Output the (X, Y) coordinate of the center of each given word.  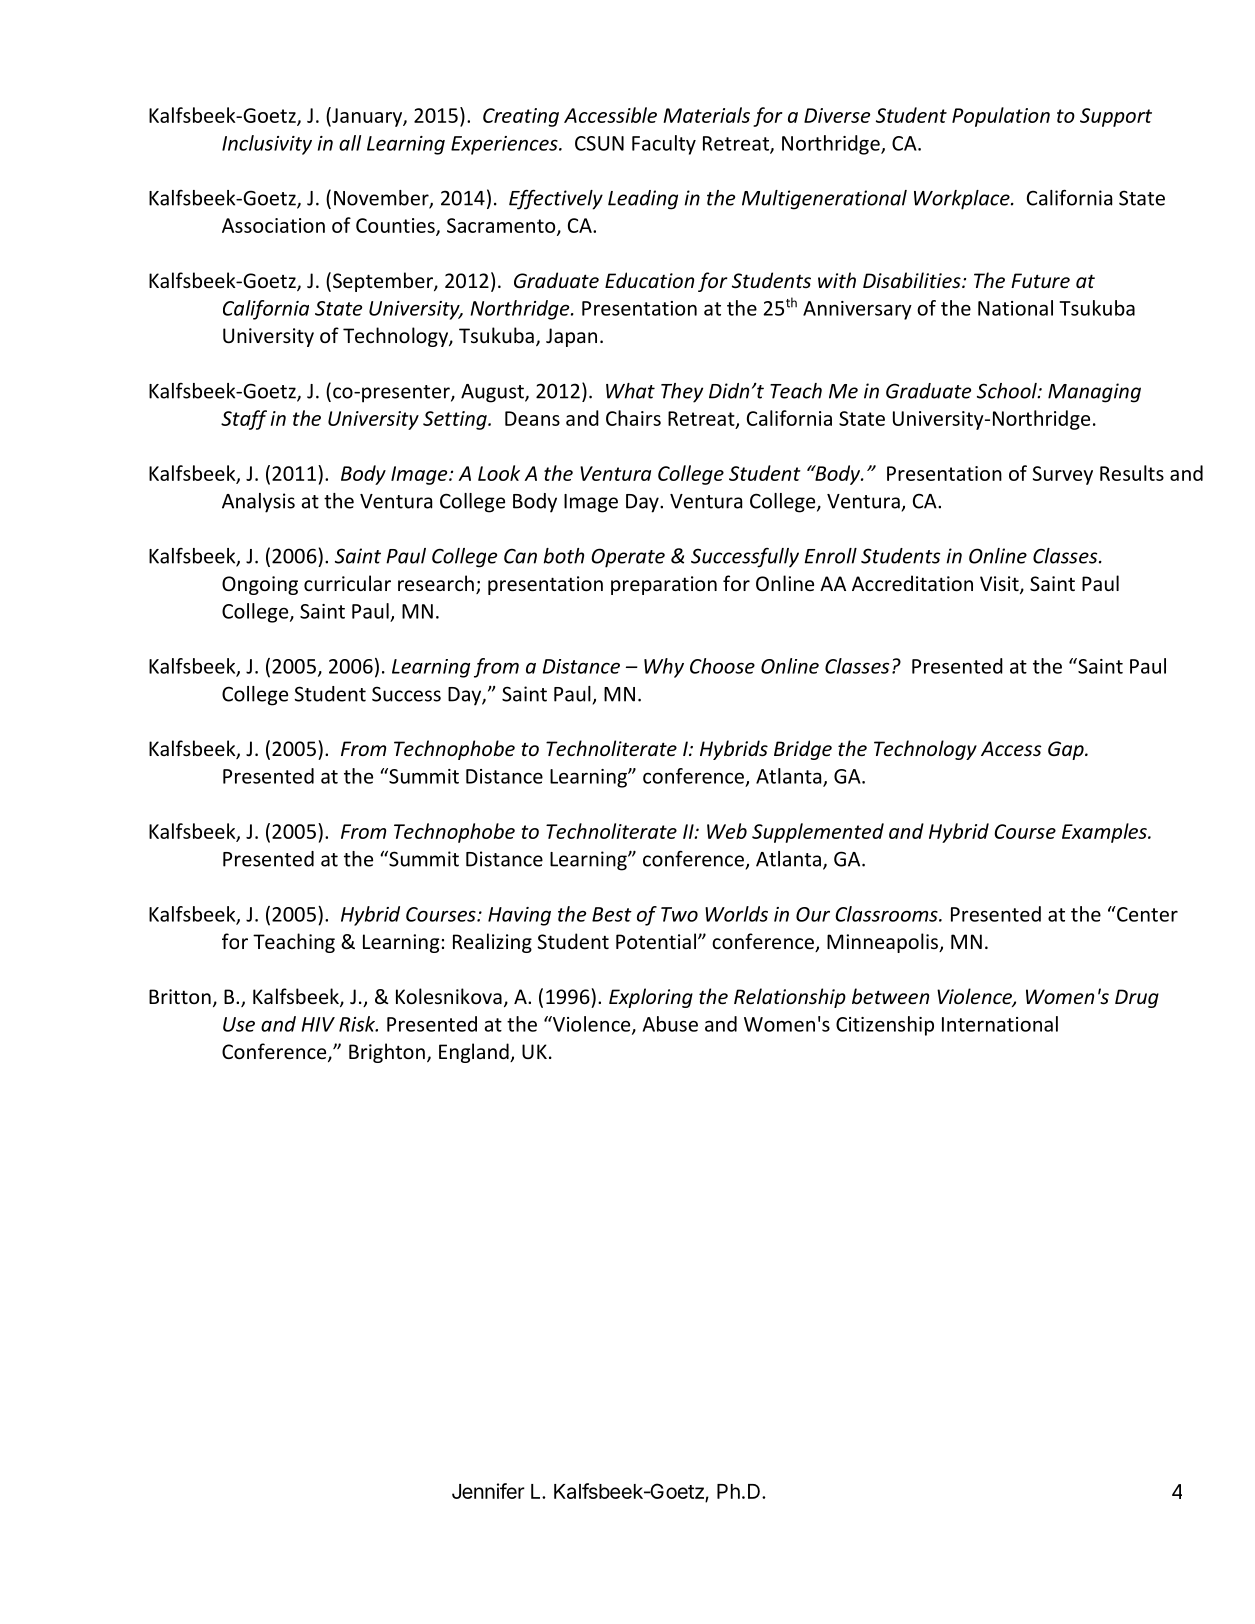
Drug (1137, 998)
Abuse (670, 1024)
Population (1001, 117)
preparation (664, 585)
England (475, 1053)
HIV (318, 1024)
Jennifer (488, 1491)
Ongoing (260, 585)
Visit (1000, 585)
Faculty (664, 145)
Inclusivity (267, 145)
